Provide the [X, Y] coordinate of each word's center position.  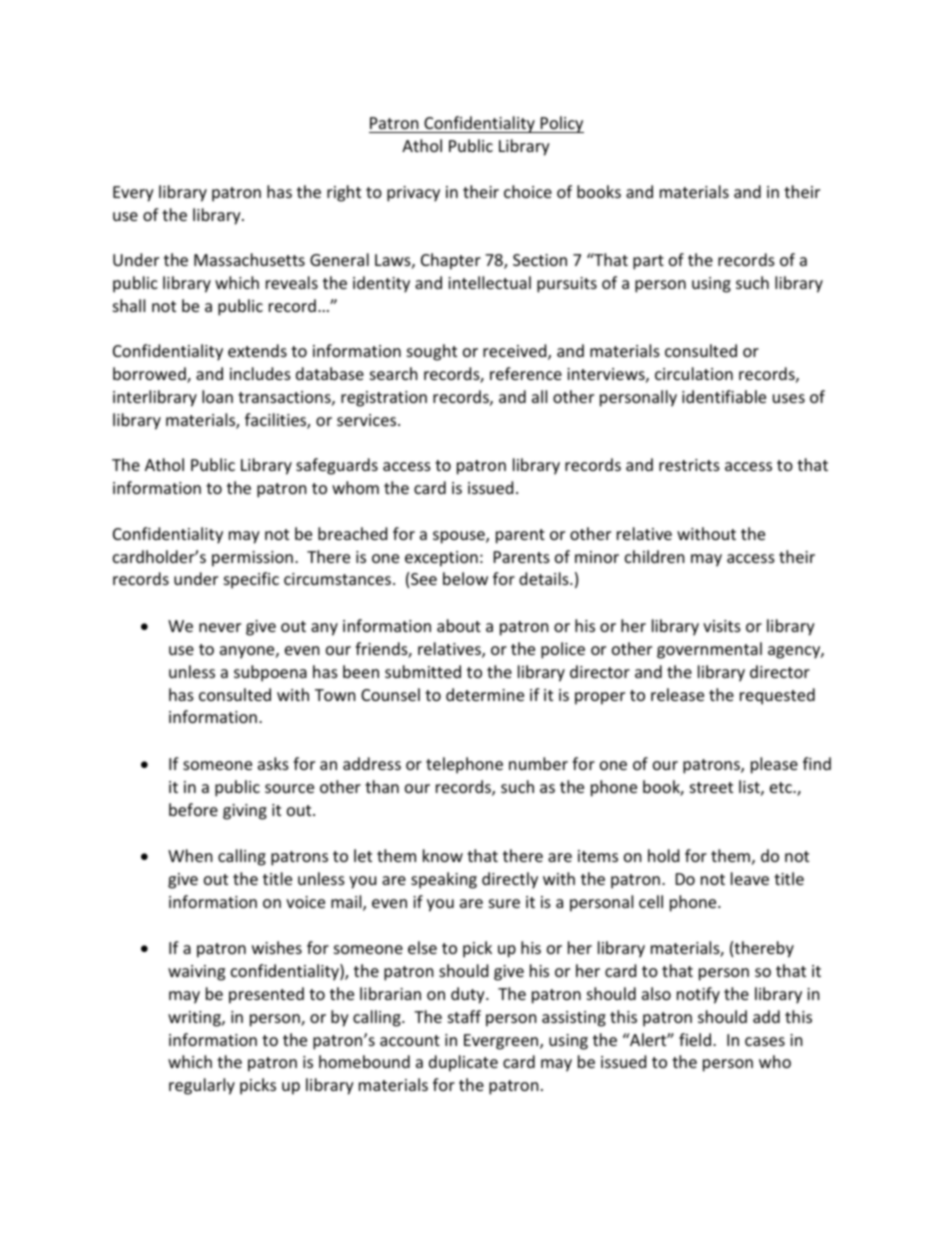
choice [528, 191]
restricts [689, 465]
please [774, 765]
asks [273, 763]
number [538, 763]
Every [133, 194]
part [648, 262]
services [368, 420]
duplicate [463, 1063]
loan [217, 396]
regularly [202, 1086]
